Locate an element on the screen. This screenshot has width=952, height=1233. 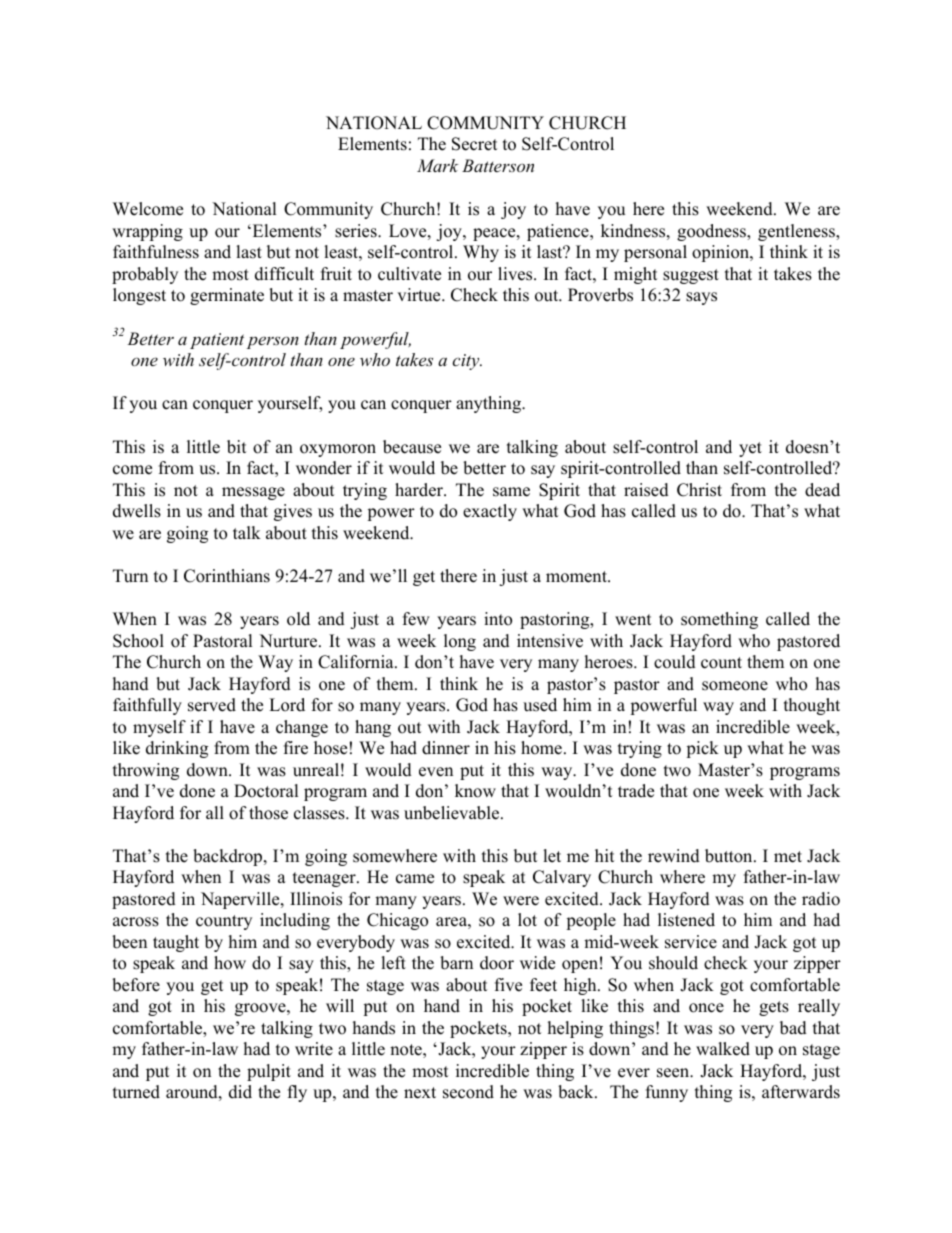
wrapping is located at coordinates (147, 232).
